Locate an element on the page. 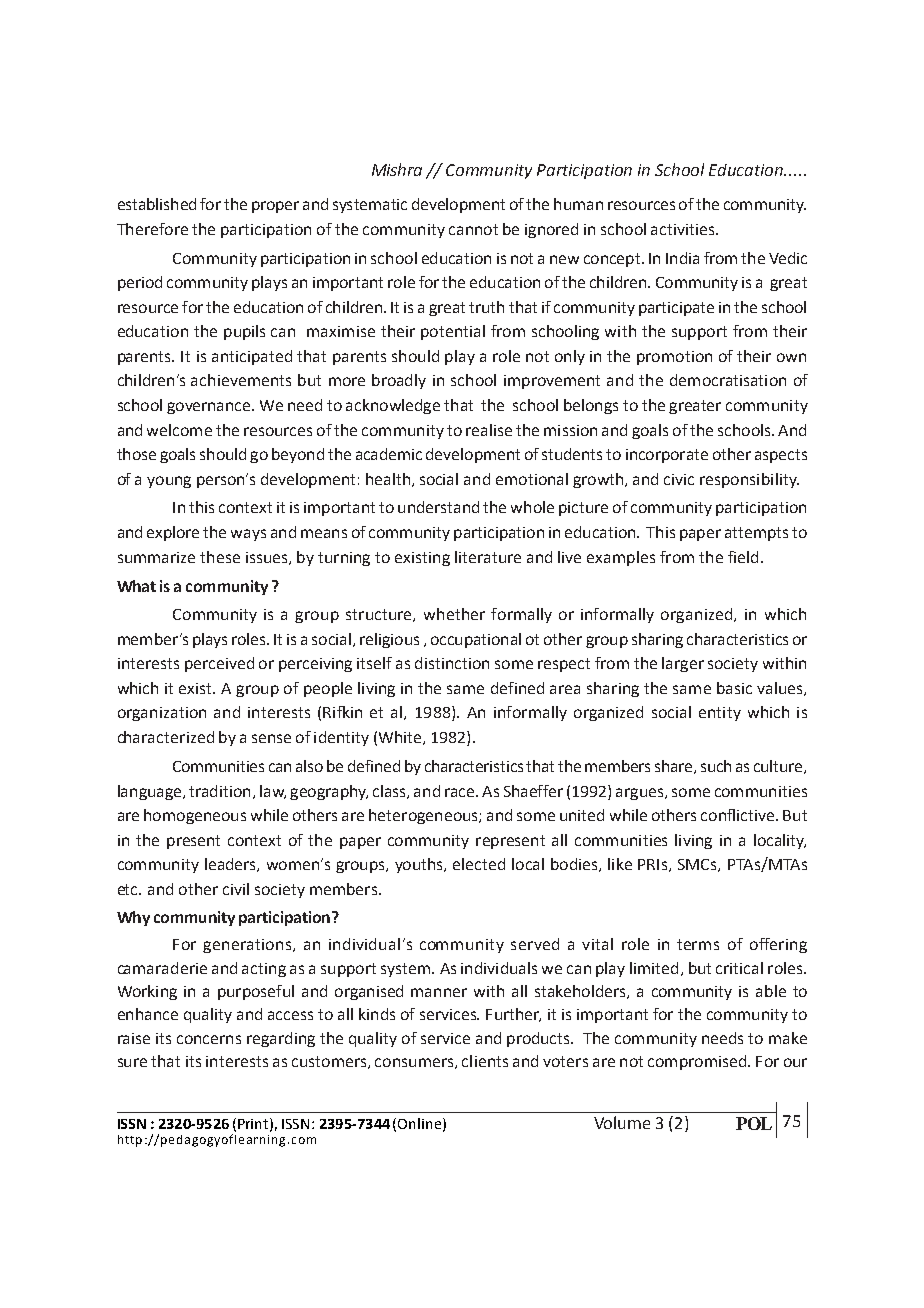 The image size is (924, 1308). perceived is located at coordinates (219, 664).
